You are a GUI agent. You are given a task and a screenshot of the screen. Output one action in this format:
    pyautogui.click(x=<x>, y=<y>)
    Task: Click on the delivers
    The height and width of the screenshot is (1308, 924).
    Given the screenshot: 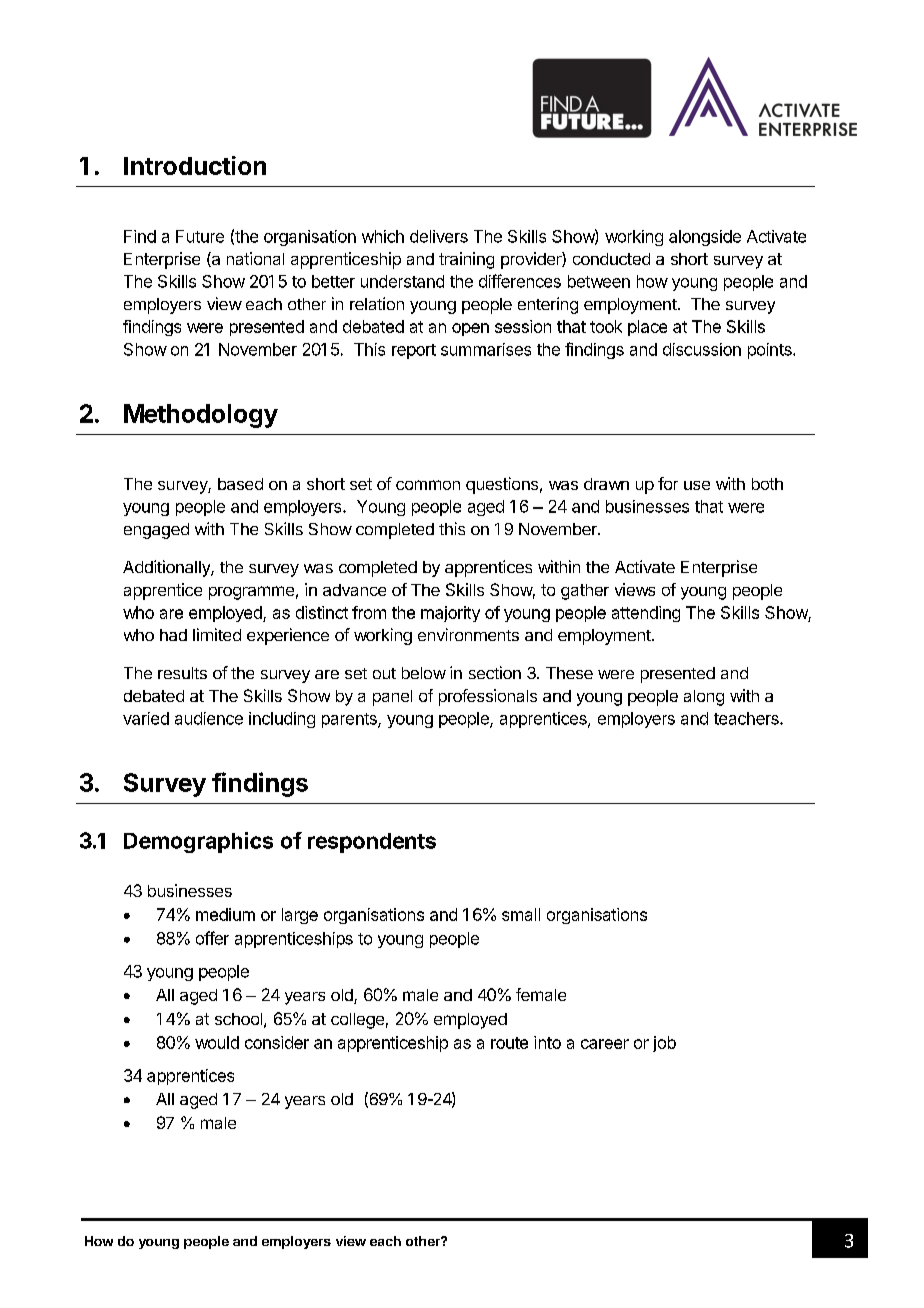 What is the action you would take?
    pyautogui.click(x=439, y=236)
